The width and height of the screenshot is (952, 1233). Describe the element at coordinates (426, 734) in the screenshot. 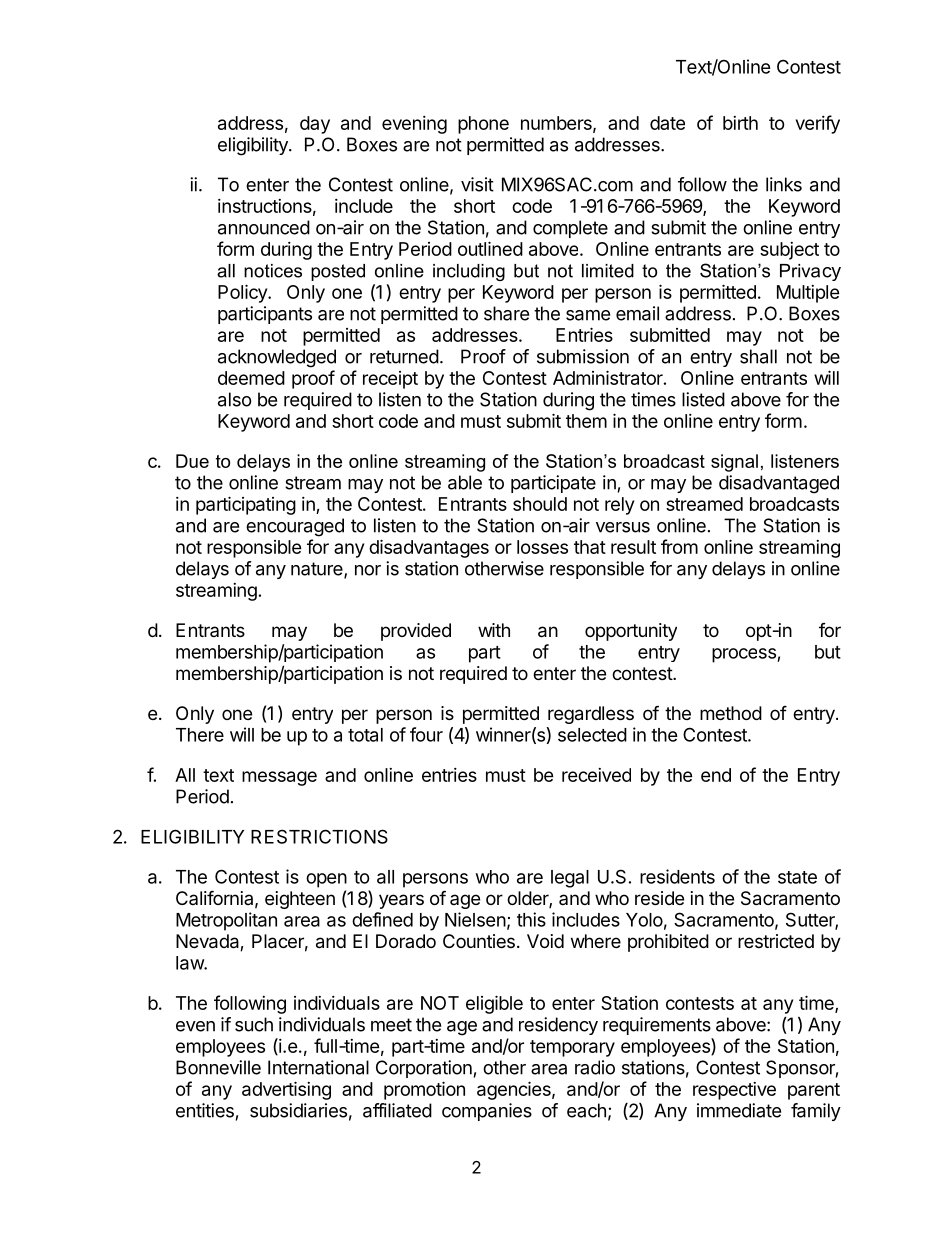

I see `four` at that location.
